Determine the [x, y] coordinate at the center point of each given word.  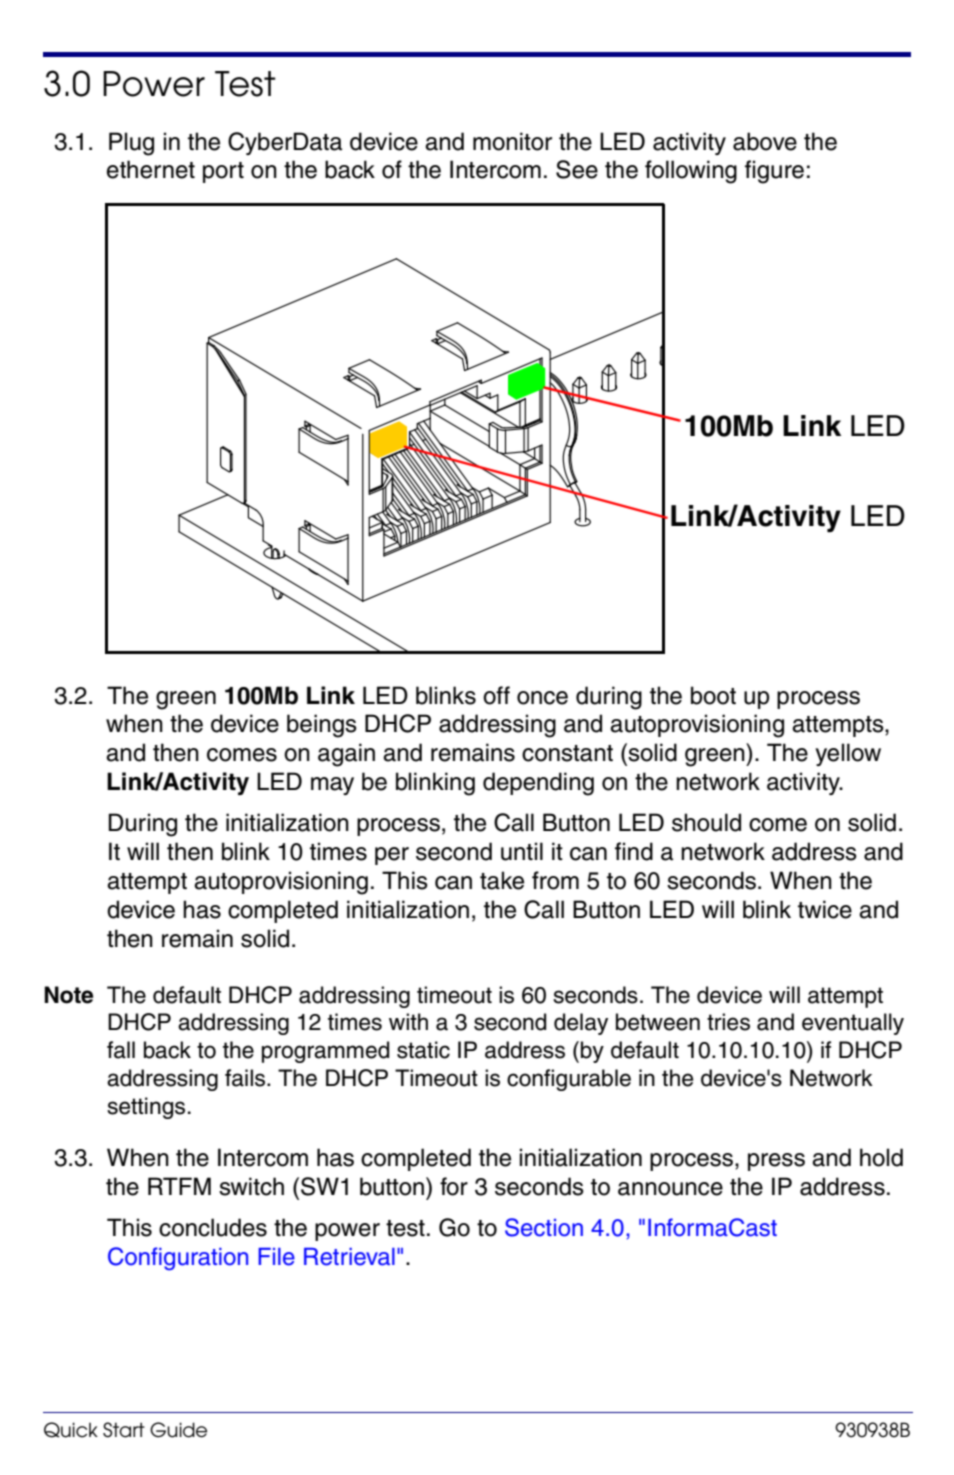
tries [728, 1022]
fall [121, 1050]
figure [774, 172]
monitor [512, 141]
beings [322, 726]
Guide [178, 1430]
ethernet [151, 169]
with [408, 1021]
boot [713, 695]
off [496, 695]
